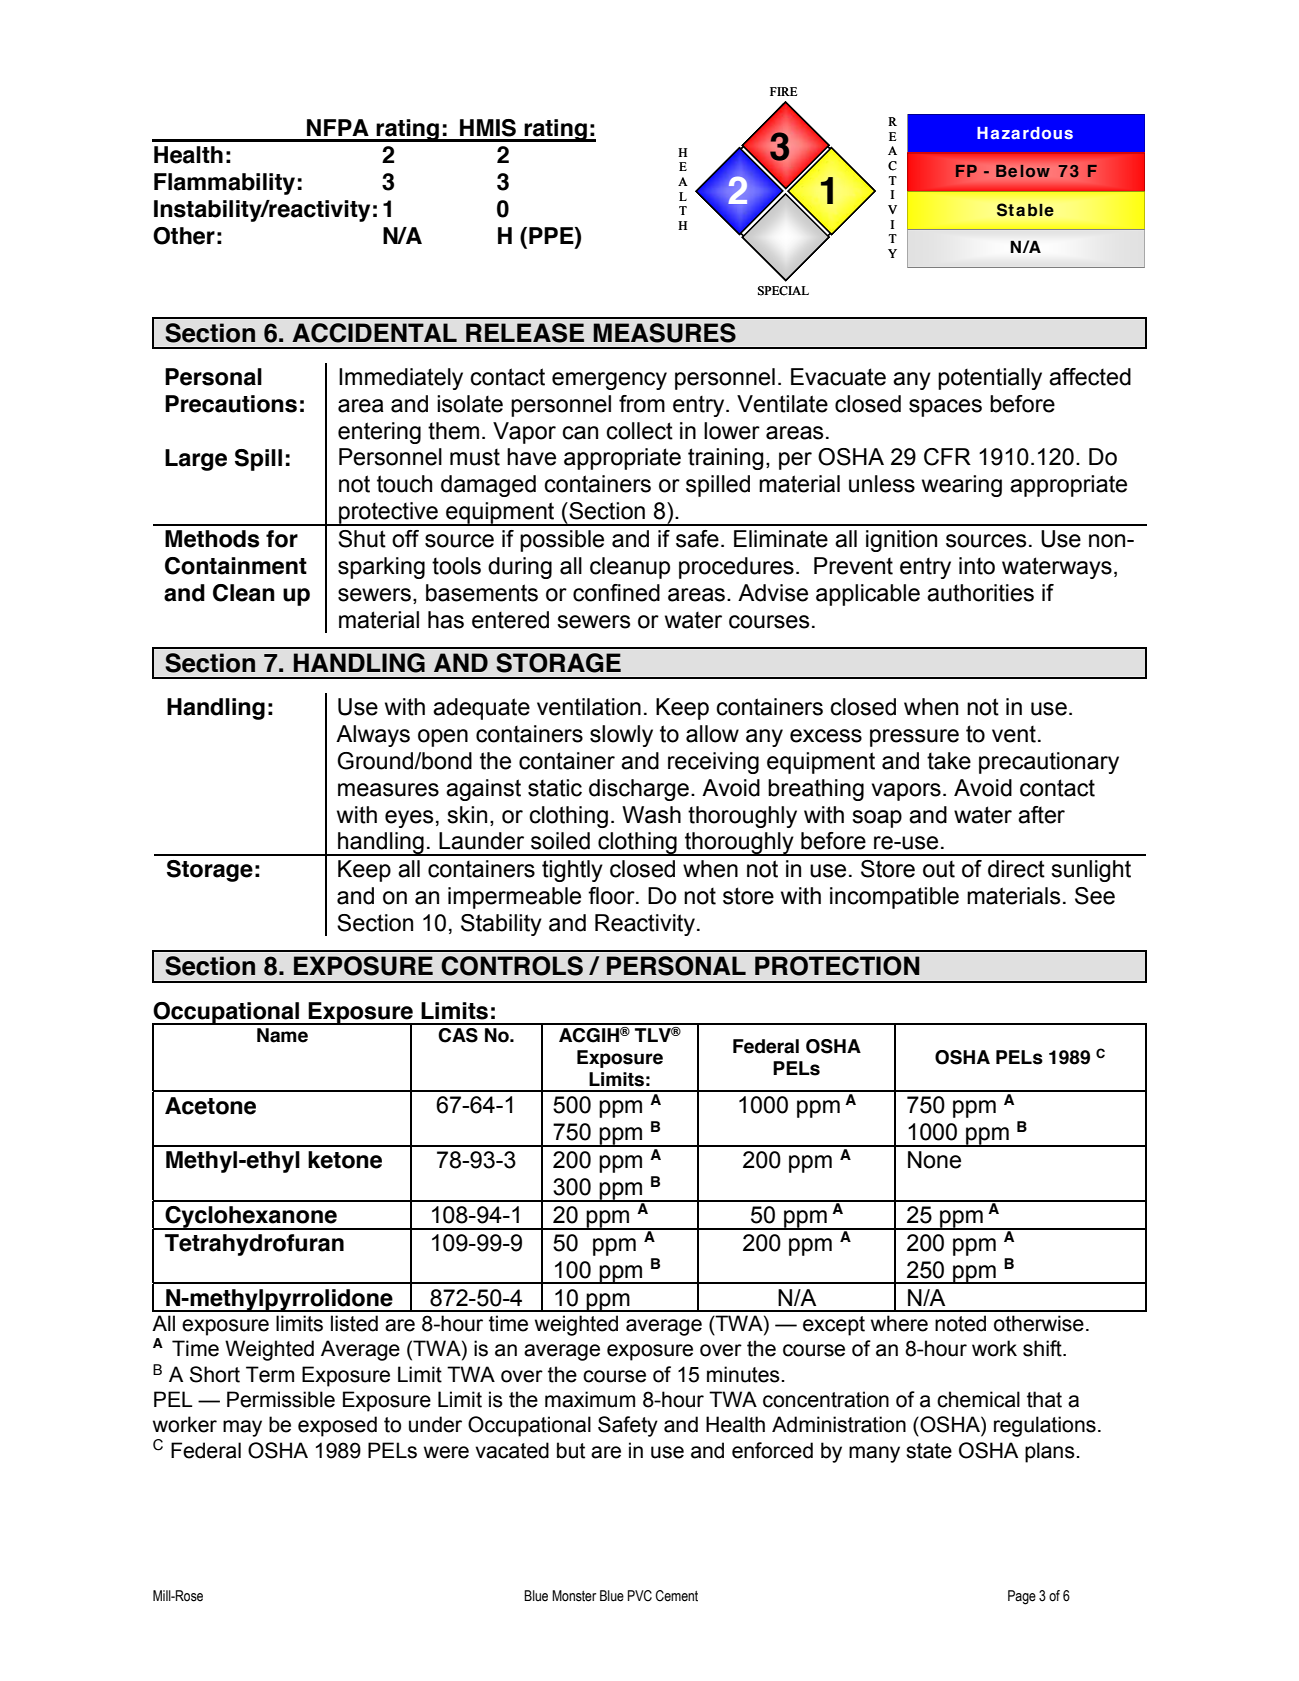 The height and width of the image is (1681, 1299). Describe the element at coordinates (373, 736) in the image. I see `Always` at that location.
